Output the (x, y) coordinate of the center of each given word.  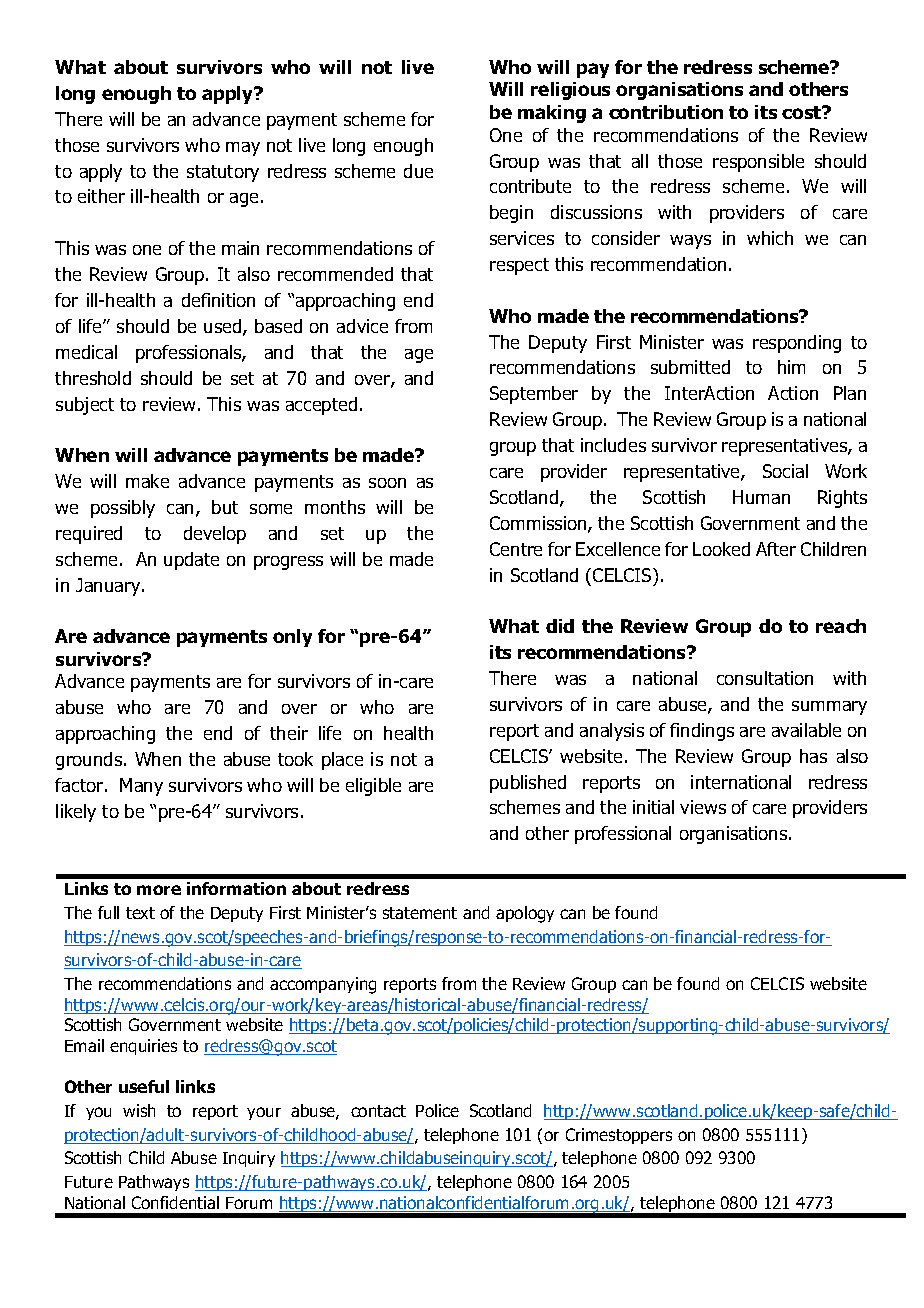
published (528, 784)
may (243, 149)
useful (144, 1086)
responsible (758, 163)
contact (378, 1111)
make (147, 481)
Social (785, 471)
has (813, 756)
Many (141, 787)
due (418, 171)
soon (387, 483)
